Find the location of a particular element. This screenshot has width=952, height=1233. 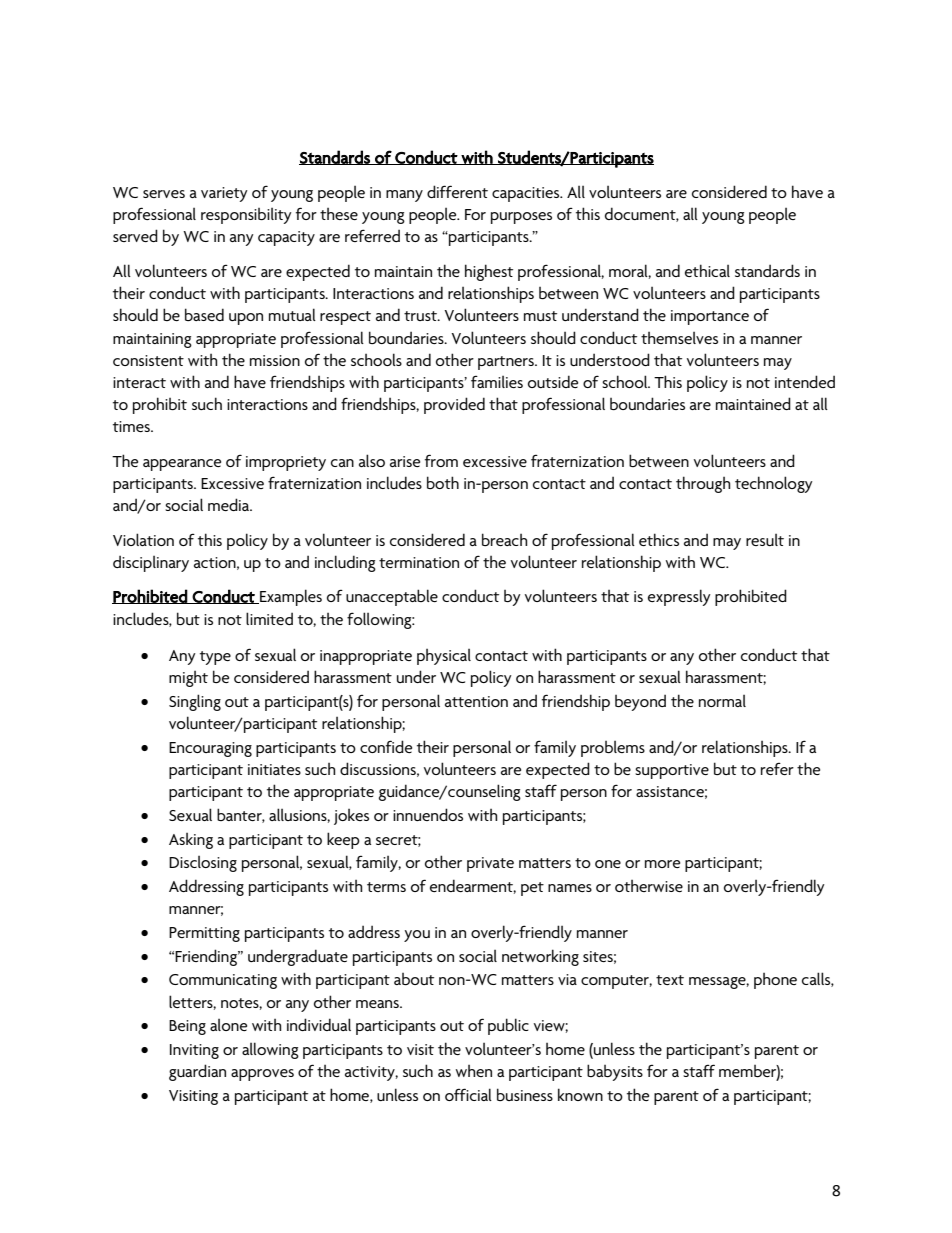

ethical is located at coordinates (707, 270).
